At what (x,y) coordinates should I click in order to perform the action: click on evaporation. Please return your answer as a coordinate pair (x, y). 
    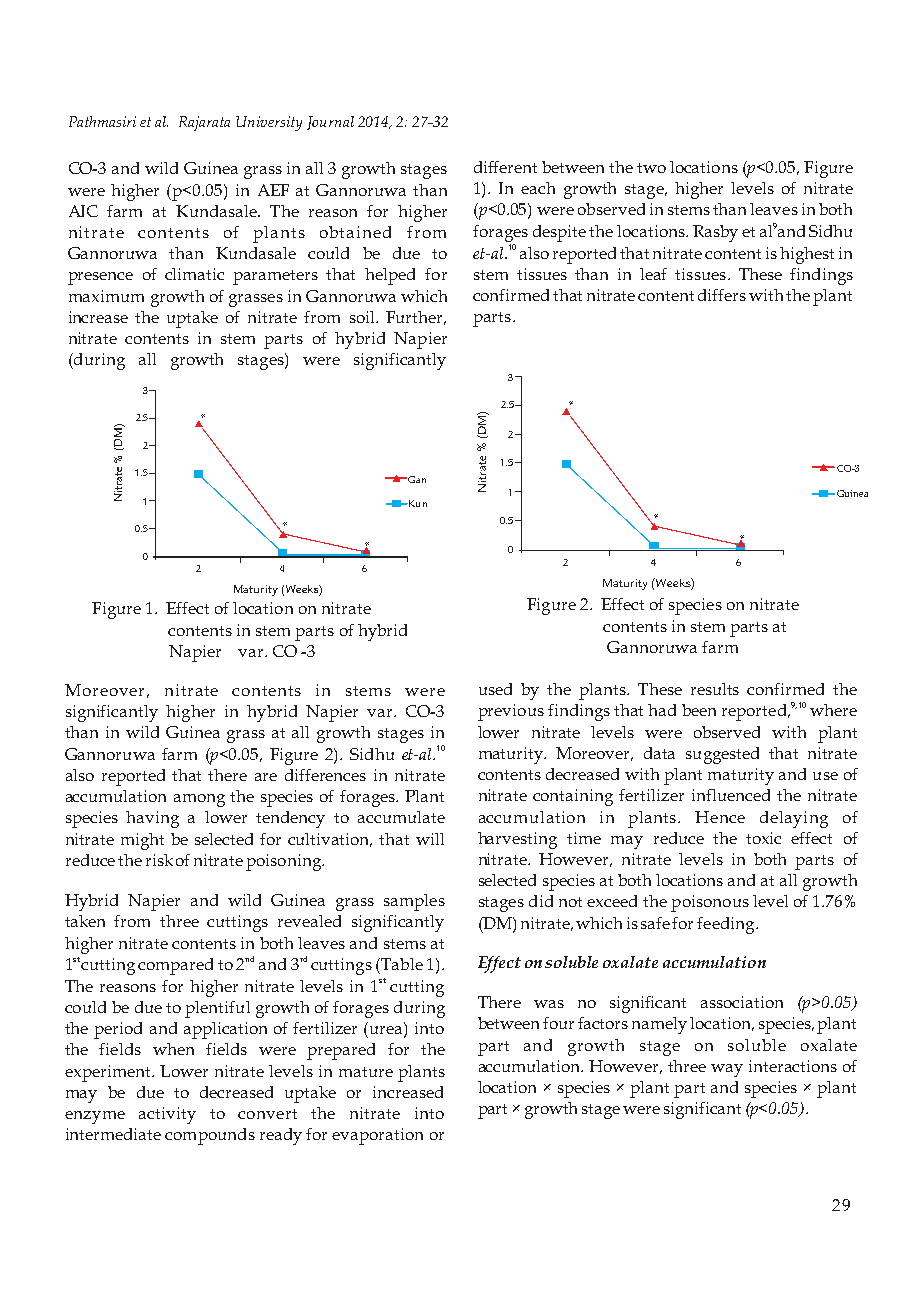
    Looking at the image, I should click on (377, 1136).
